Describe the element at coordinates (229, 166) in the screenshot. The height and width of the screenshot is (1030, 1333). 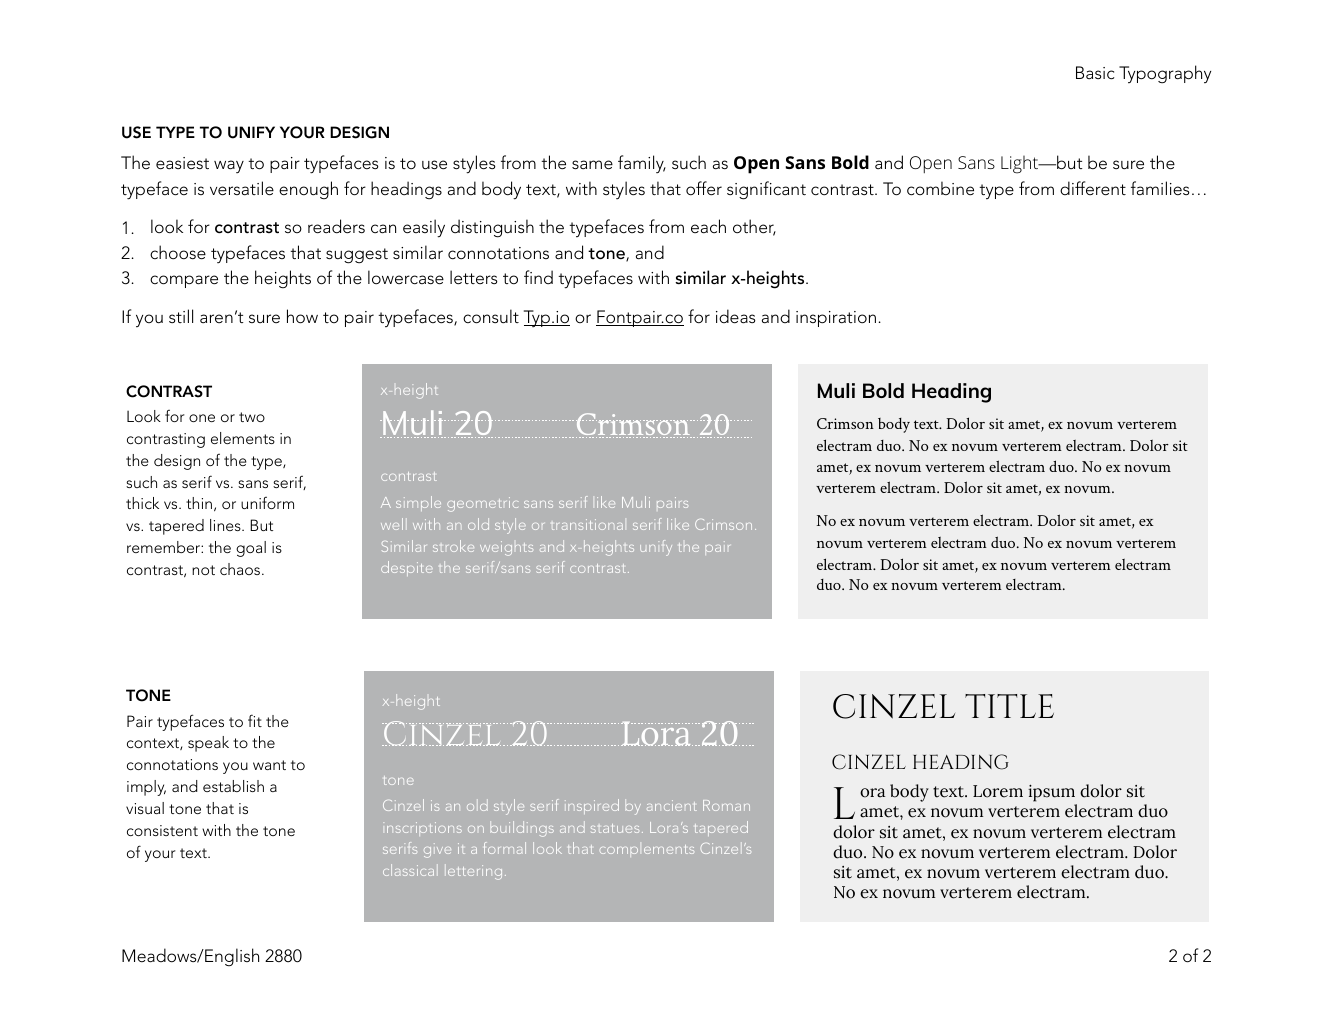
I see `way` at that location.
